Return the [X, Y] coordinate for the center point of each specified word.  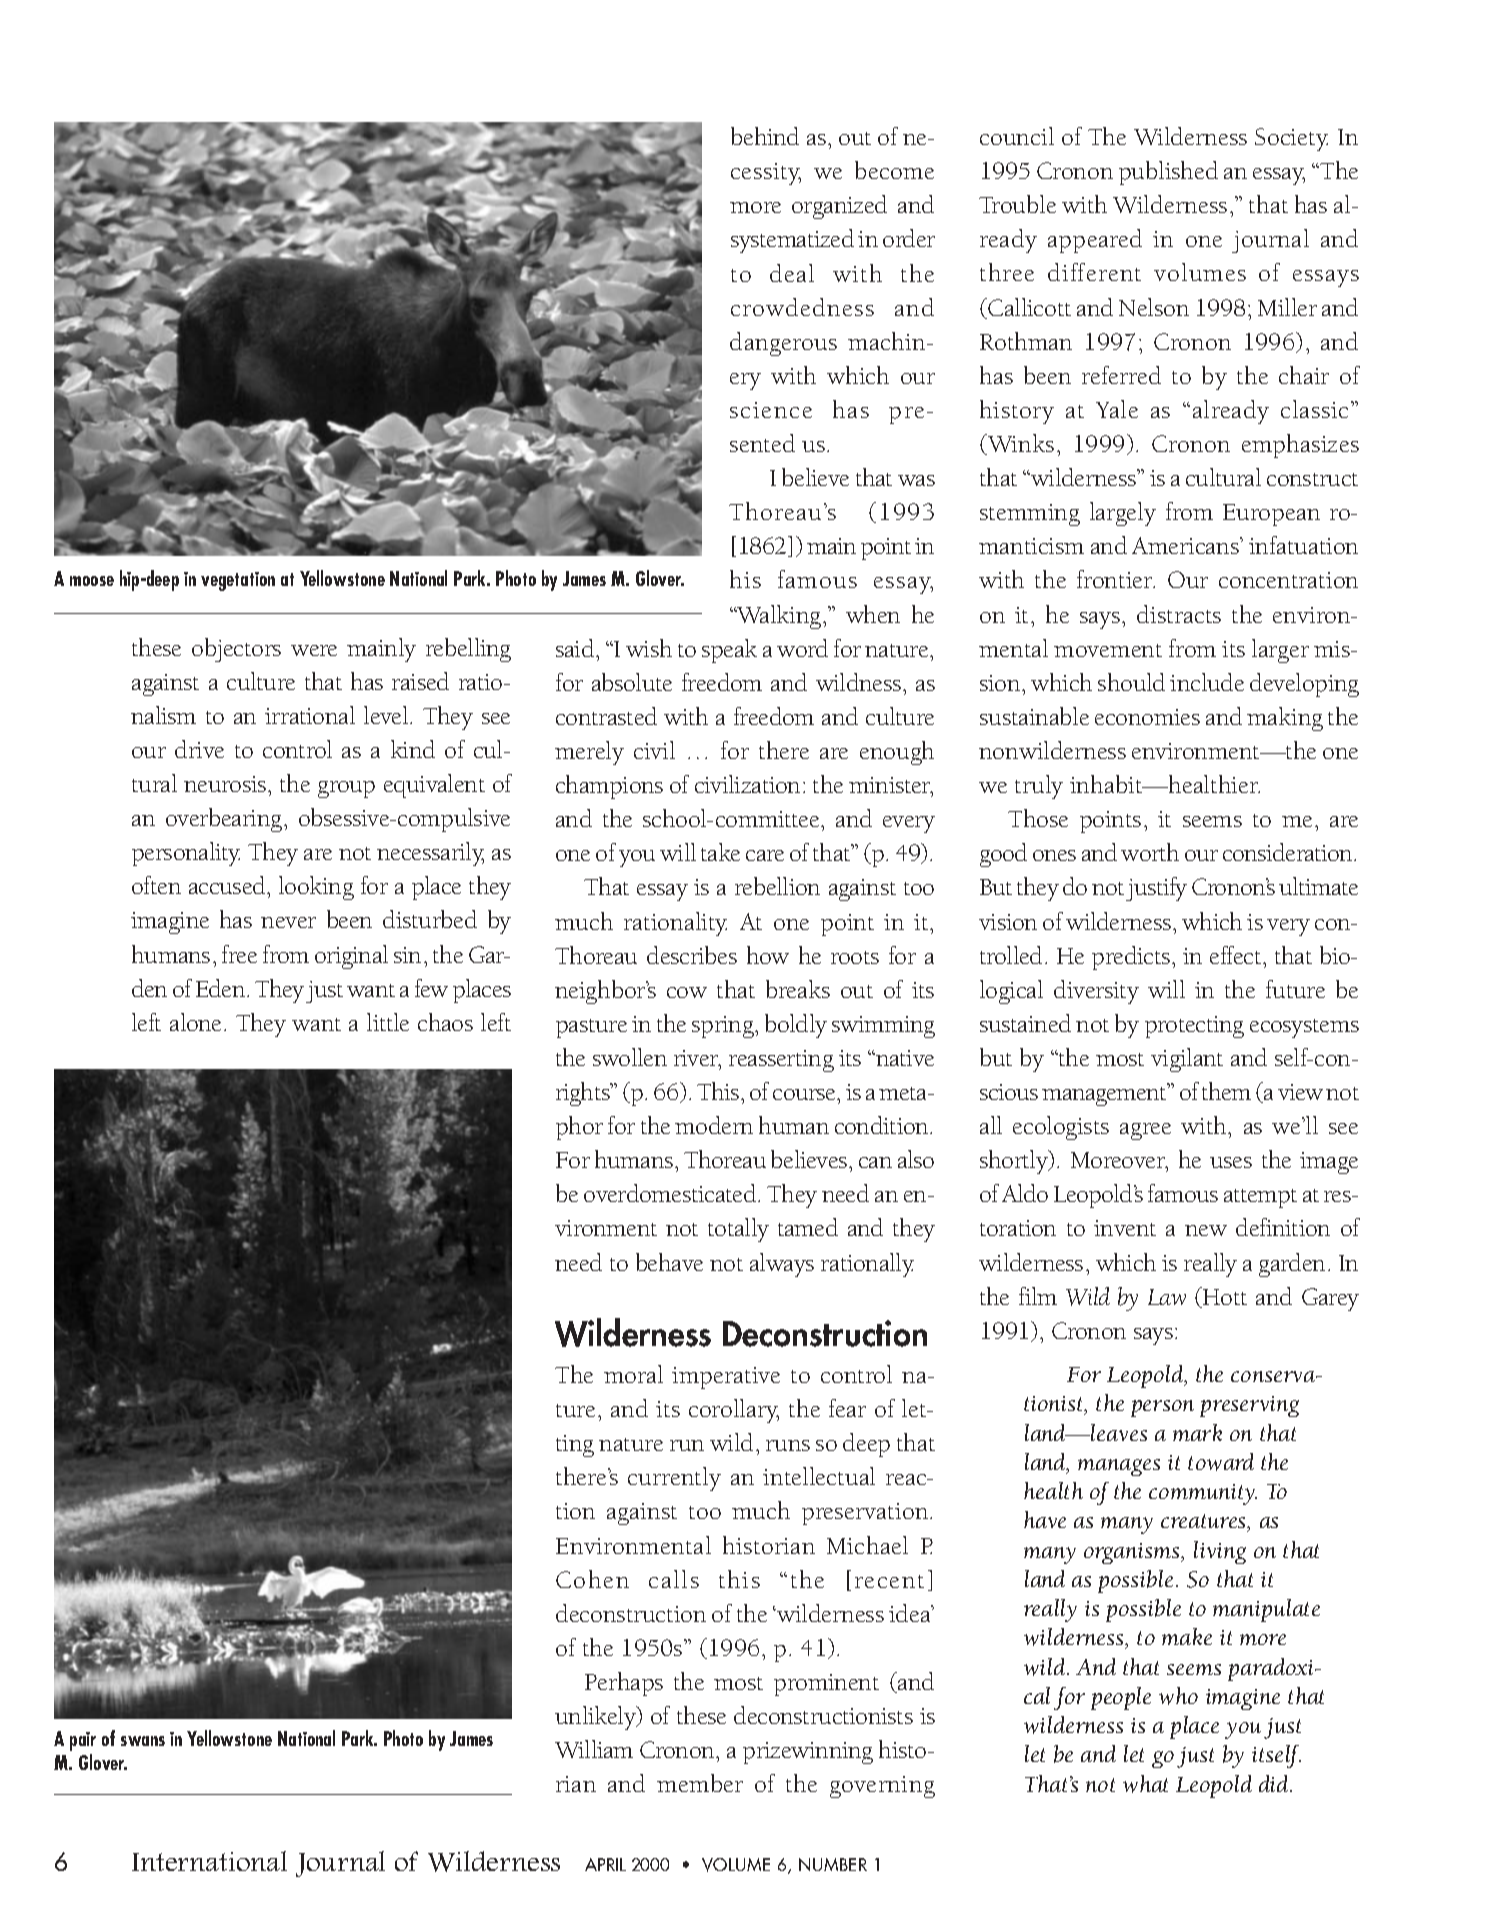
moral [633, 1374]
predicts [1131, 958]
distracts [1179, 614]
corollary [734, 1411]
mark [1197, 1432]
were [314, 650]
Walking [779, 617]
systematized [792, 241]
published [1168, 173]
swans [143, 1741]
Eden [222, 988]
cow [687, 992]
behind [765, 136]
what [1145, 1784]
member [700, 1783]
